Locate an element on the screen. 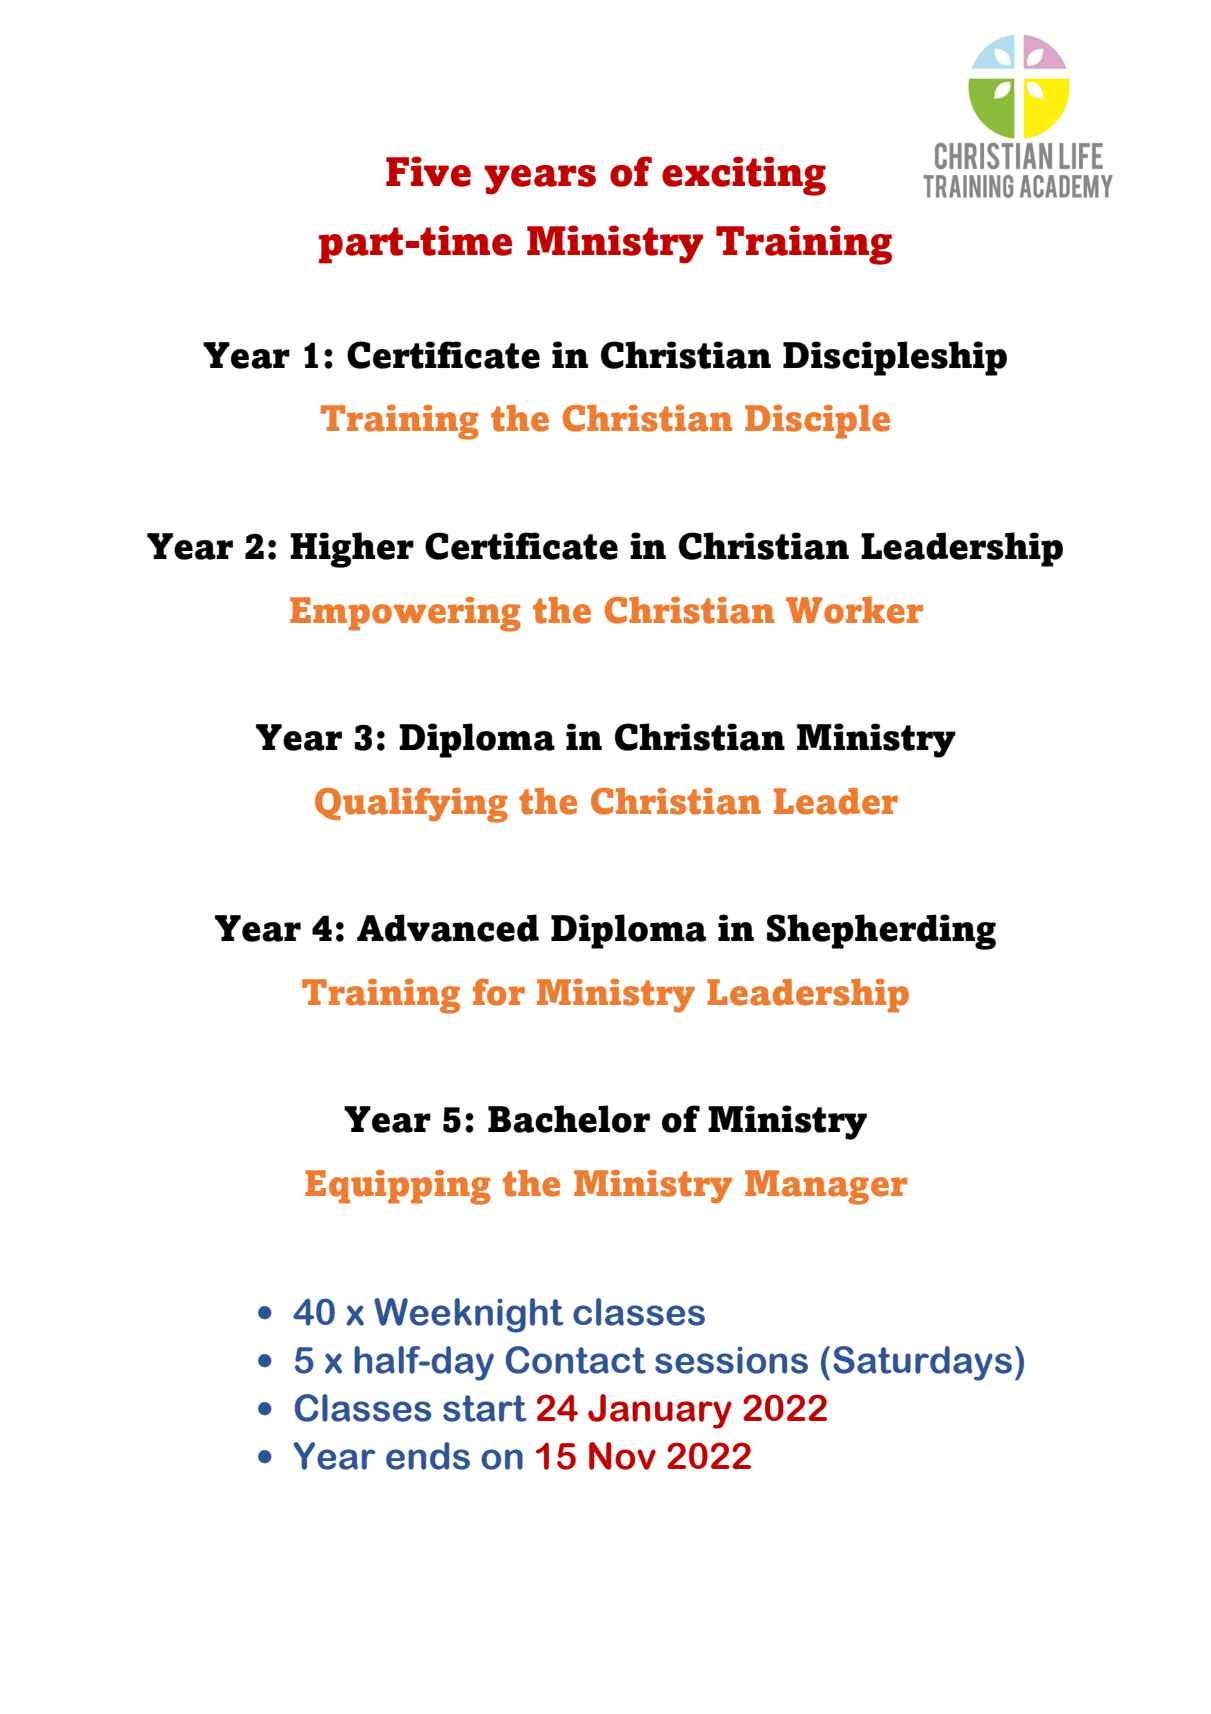 The height and width of the screenshot is (1714, 1211). Worker is located at coordinates (854, 610).
